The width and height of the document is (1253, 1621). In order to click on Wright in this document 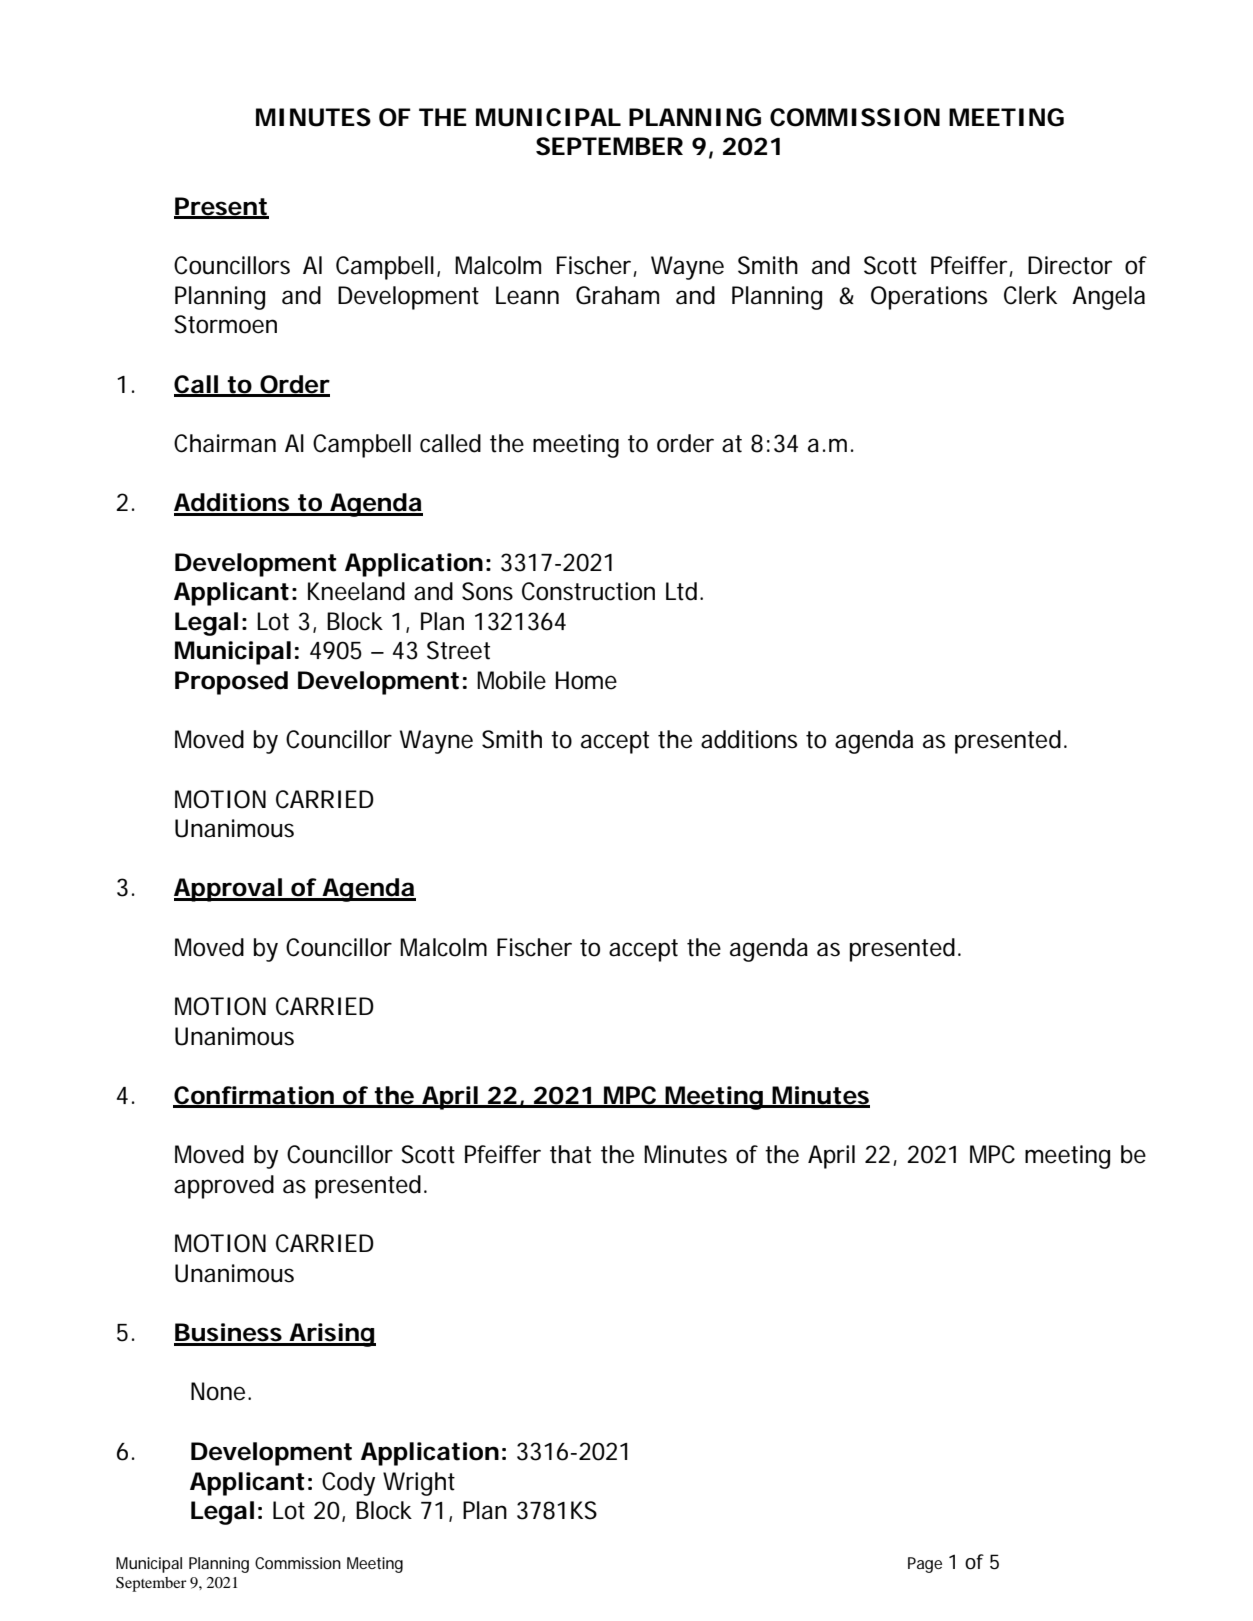, I will do `click(419, 1484)`.
